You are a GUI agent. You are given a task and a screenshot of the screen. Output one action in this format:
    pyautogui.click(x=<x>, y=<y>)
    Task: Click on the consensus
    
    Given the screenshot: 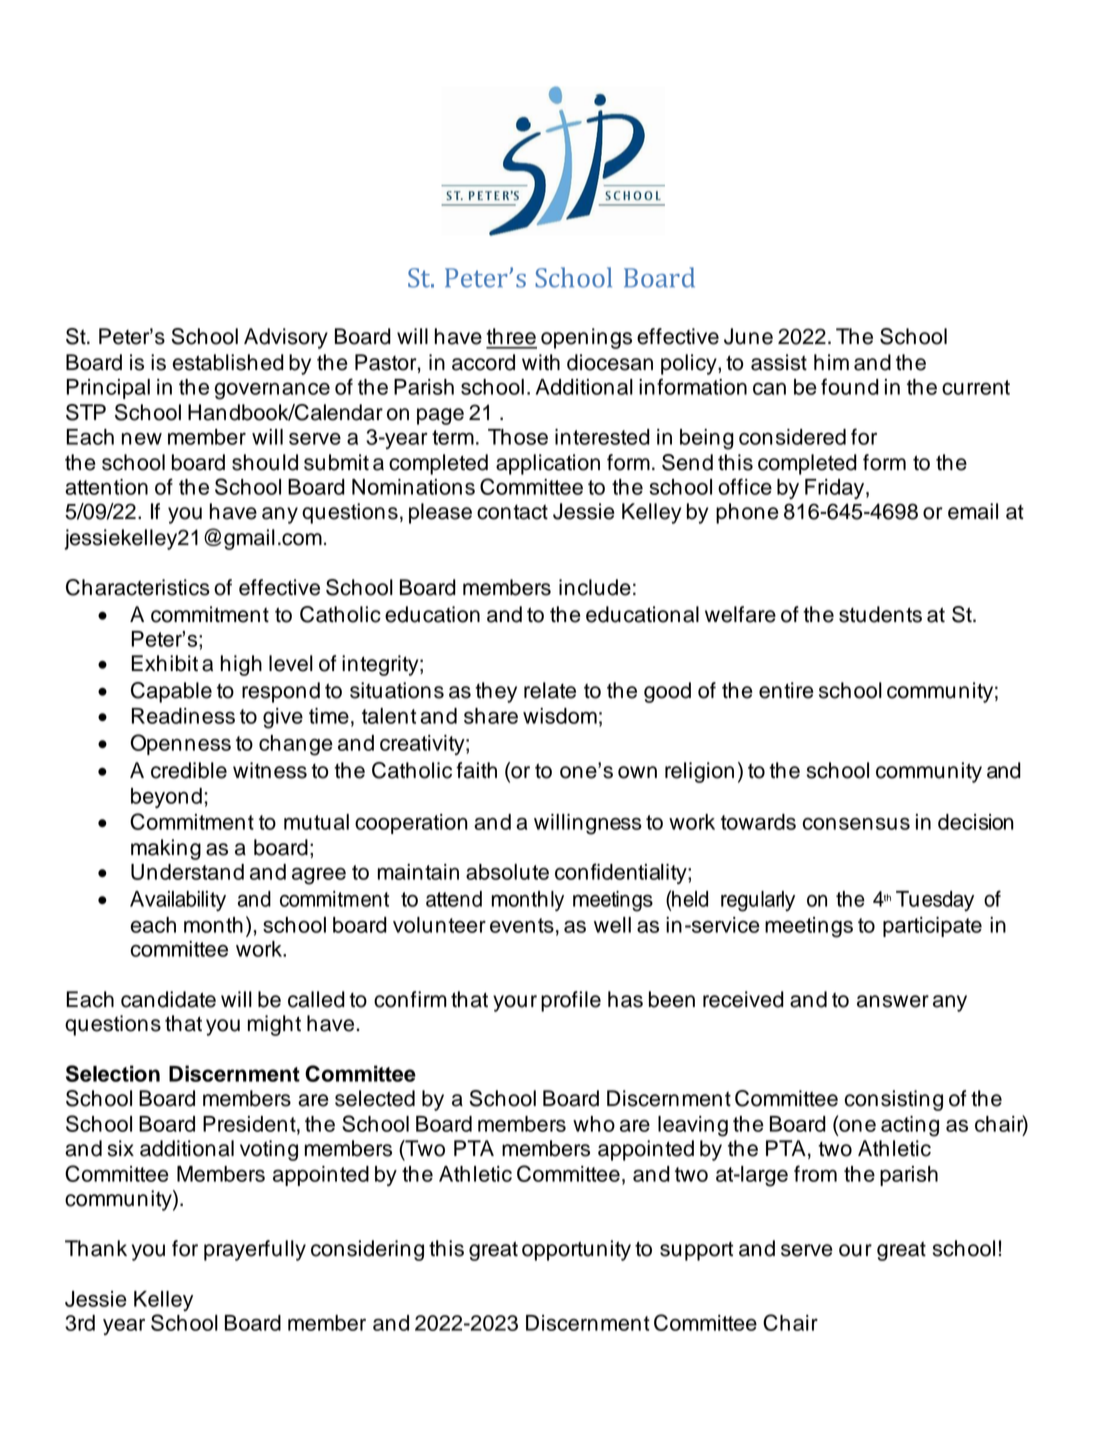 What is the action you would take?
    pyautogui.click(x=856, y=823)
